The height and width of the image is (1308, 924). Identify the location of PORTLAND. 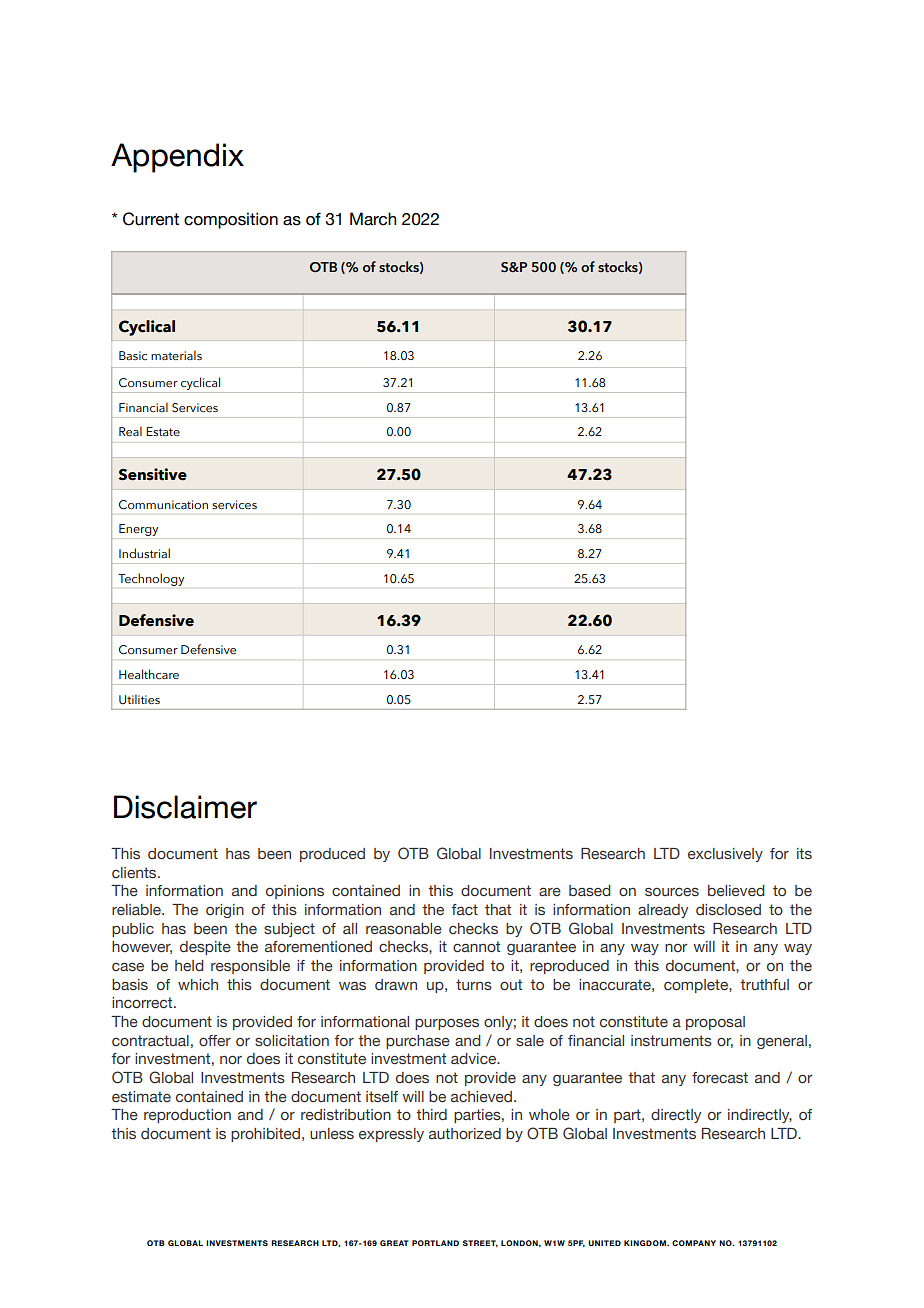
(435, 1243).
